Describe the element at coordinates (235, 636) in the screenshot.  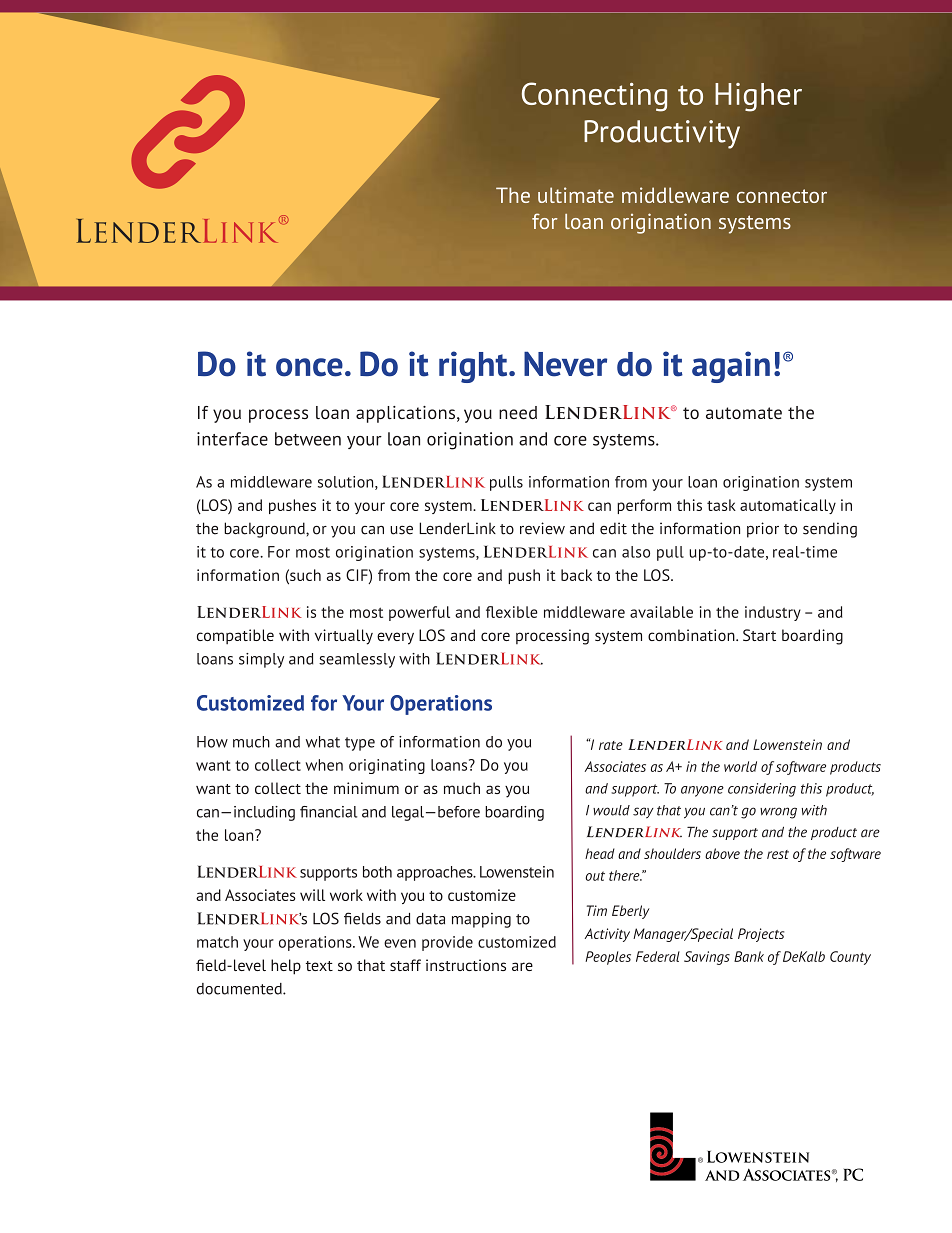
I see `compatible` at that location.
